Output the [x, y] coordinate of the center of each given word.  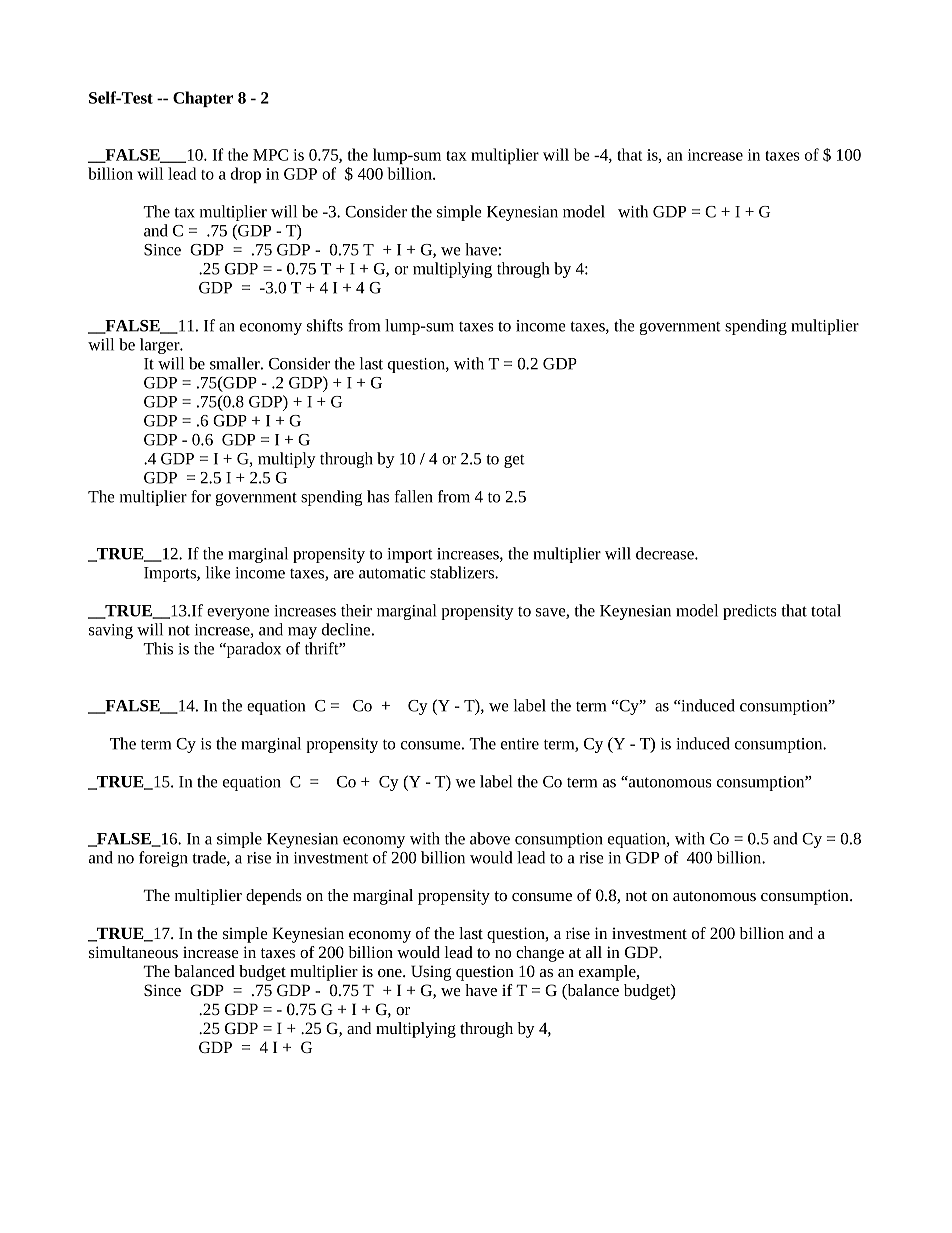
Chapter [203, 99]
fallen [414, 496]
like [218, 572]
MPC [270, 155]
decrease [666, 553]
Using [431, 973]
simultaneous [133, 952]
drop [246, 175]
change [540, 954]
